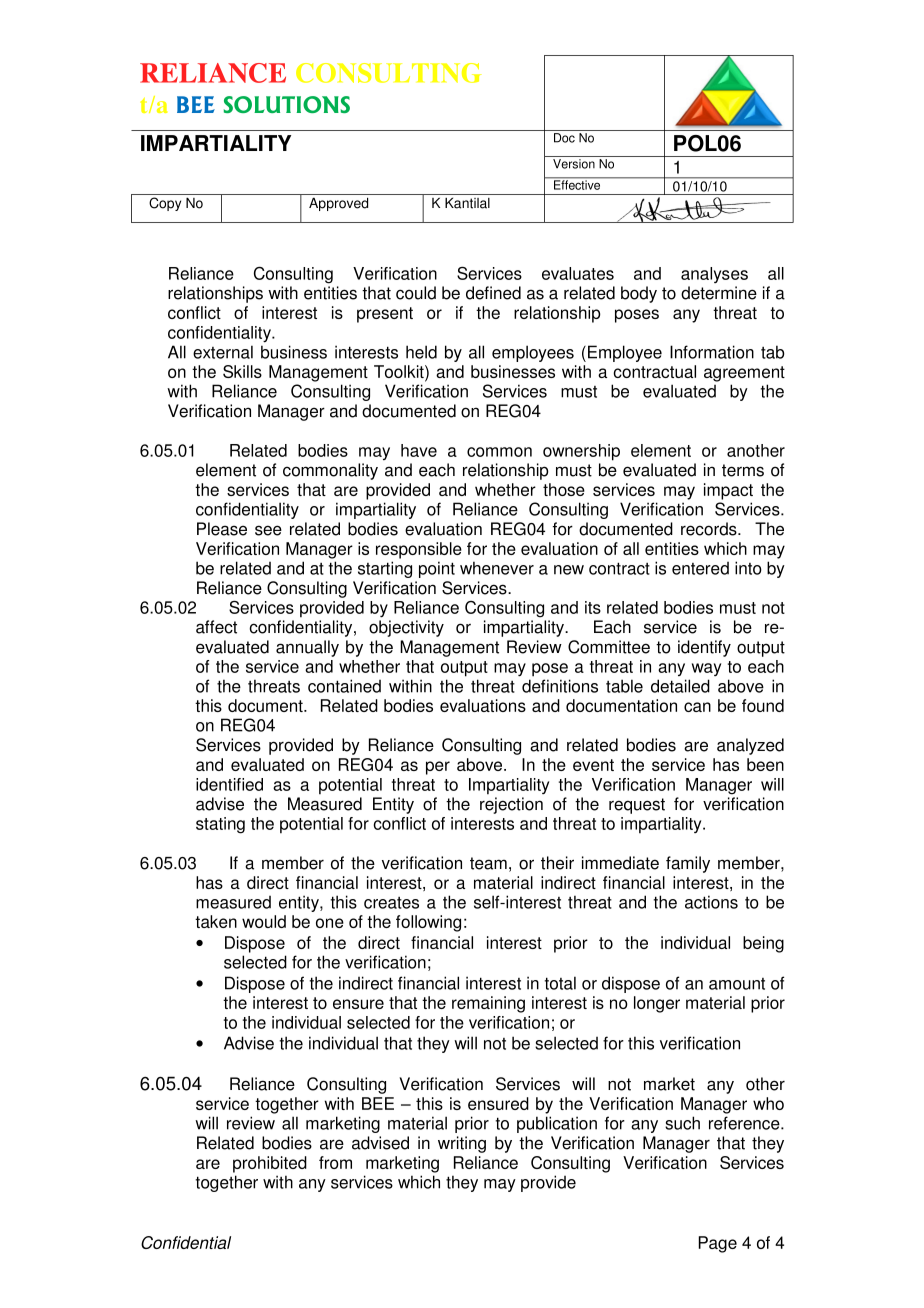 This screenshot has height=1308, width=924. Describe the element at coordinates (419, 450) in the screenshot. I see `have` at that location.
